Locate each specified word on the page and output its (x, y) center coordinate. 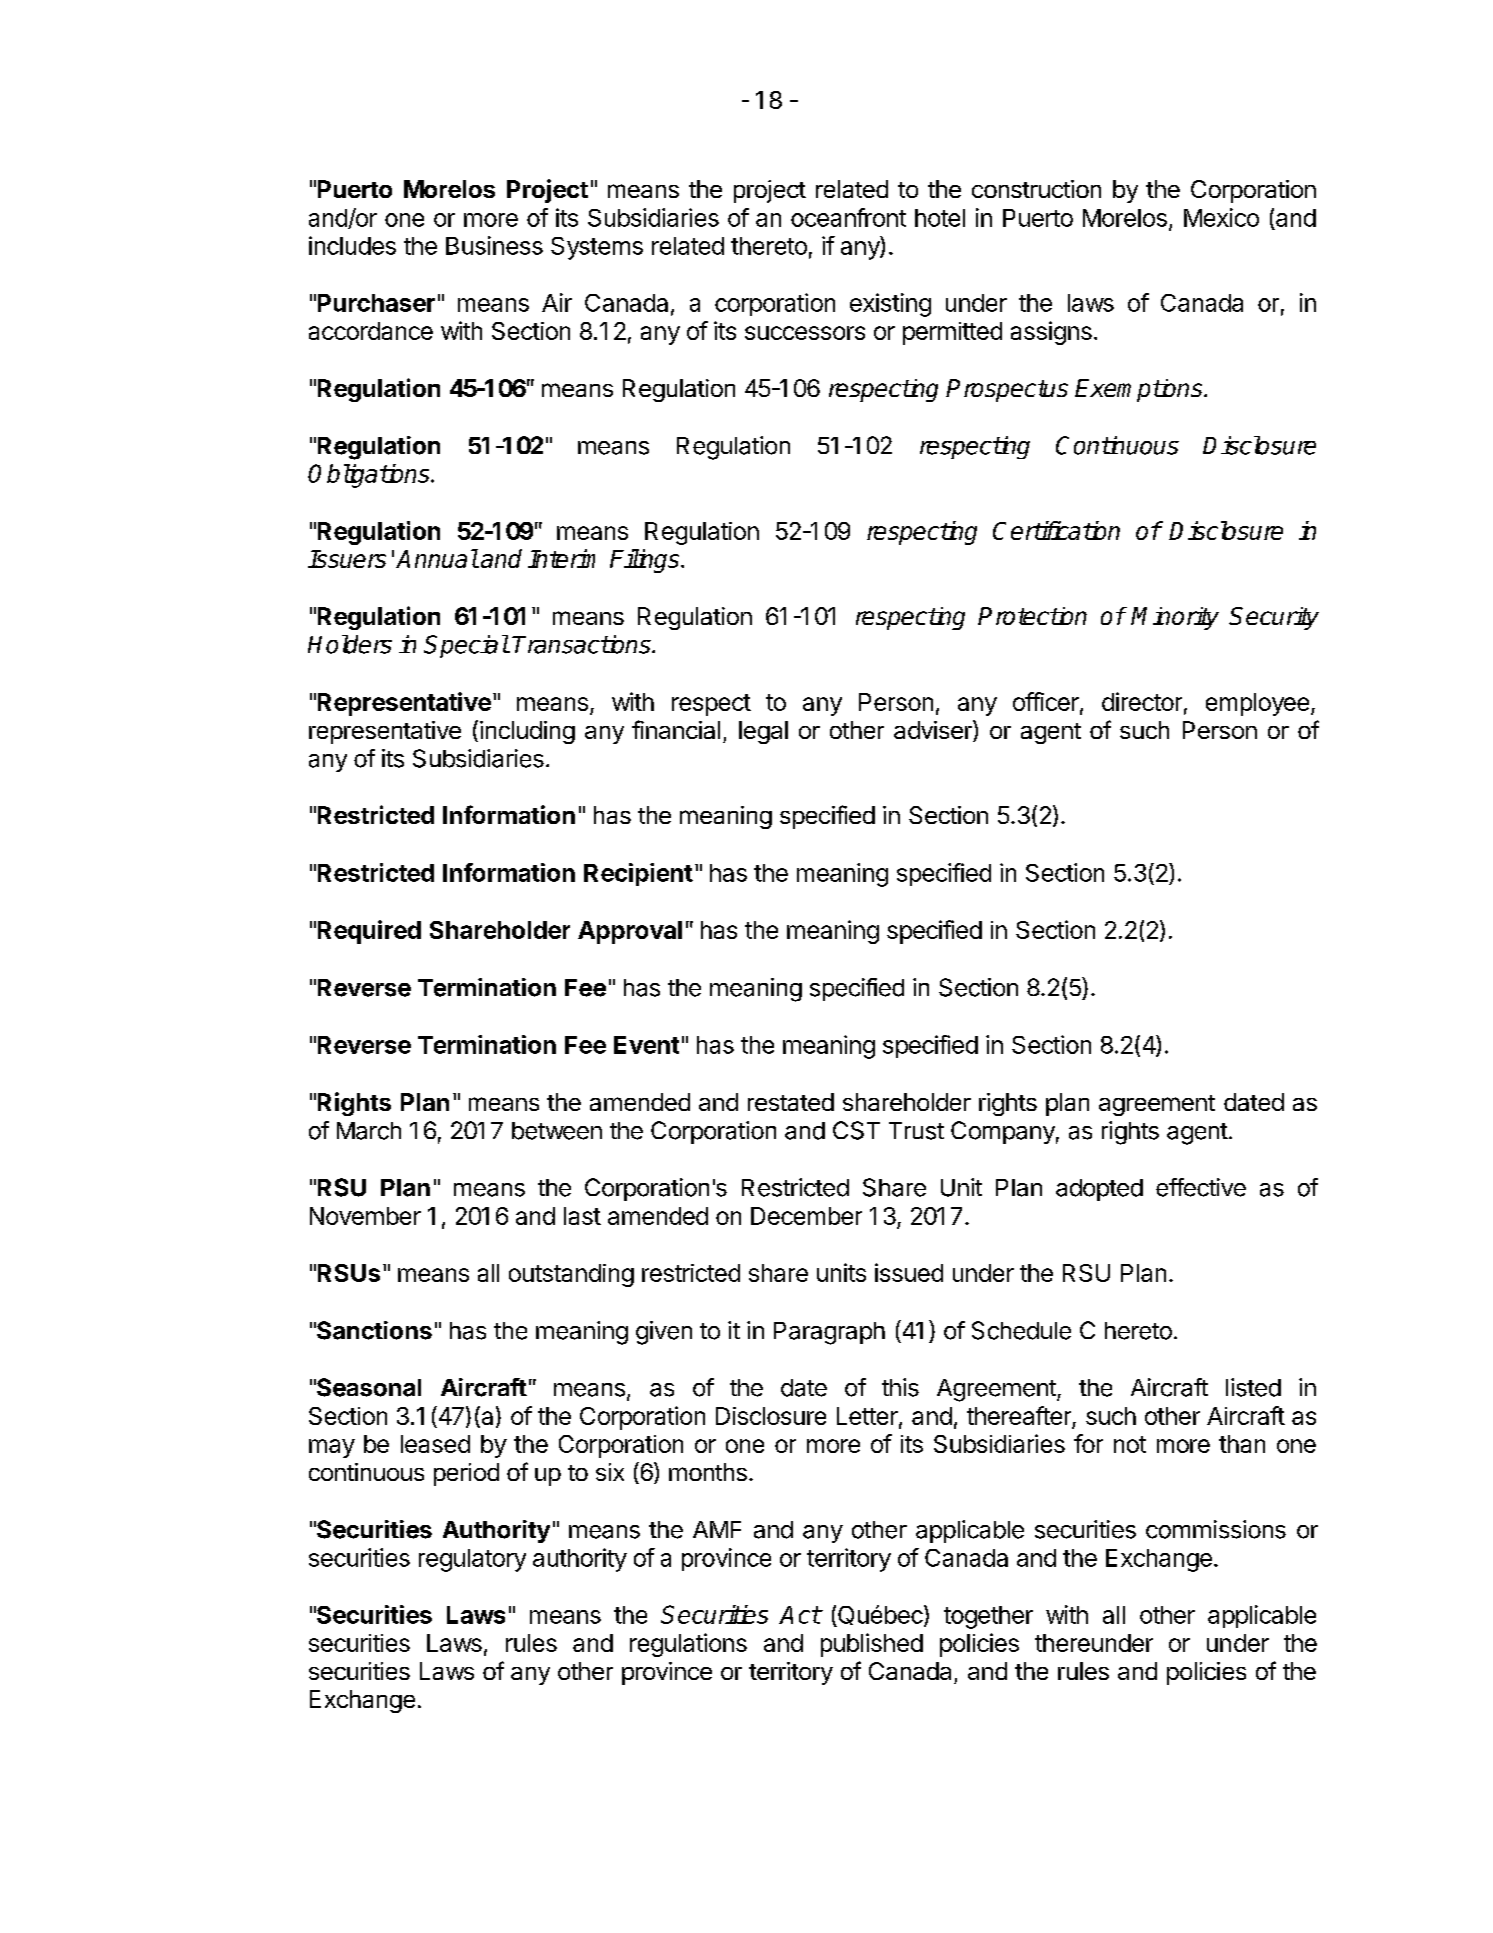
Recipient (638, 874)
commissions (1216, 1529)
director (1142, 701)
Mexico (1221, 217)
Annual (437, 558)
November (365, 1216)
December (806, 1216)
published (872, 1645)
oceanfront (848, 217)
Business (494, 245)
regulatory (472, 1560)
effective (1201, 1187)
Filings (646, 561)
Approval (630, 932)
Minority (1175, 618)
